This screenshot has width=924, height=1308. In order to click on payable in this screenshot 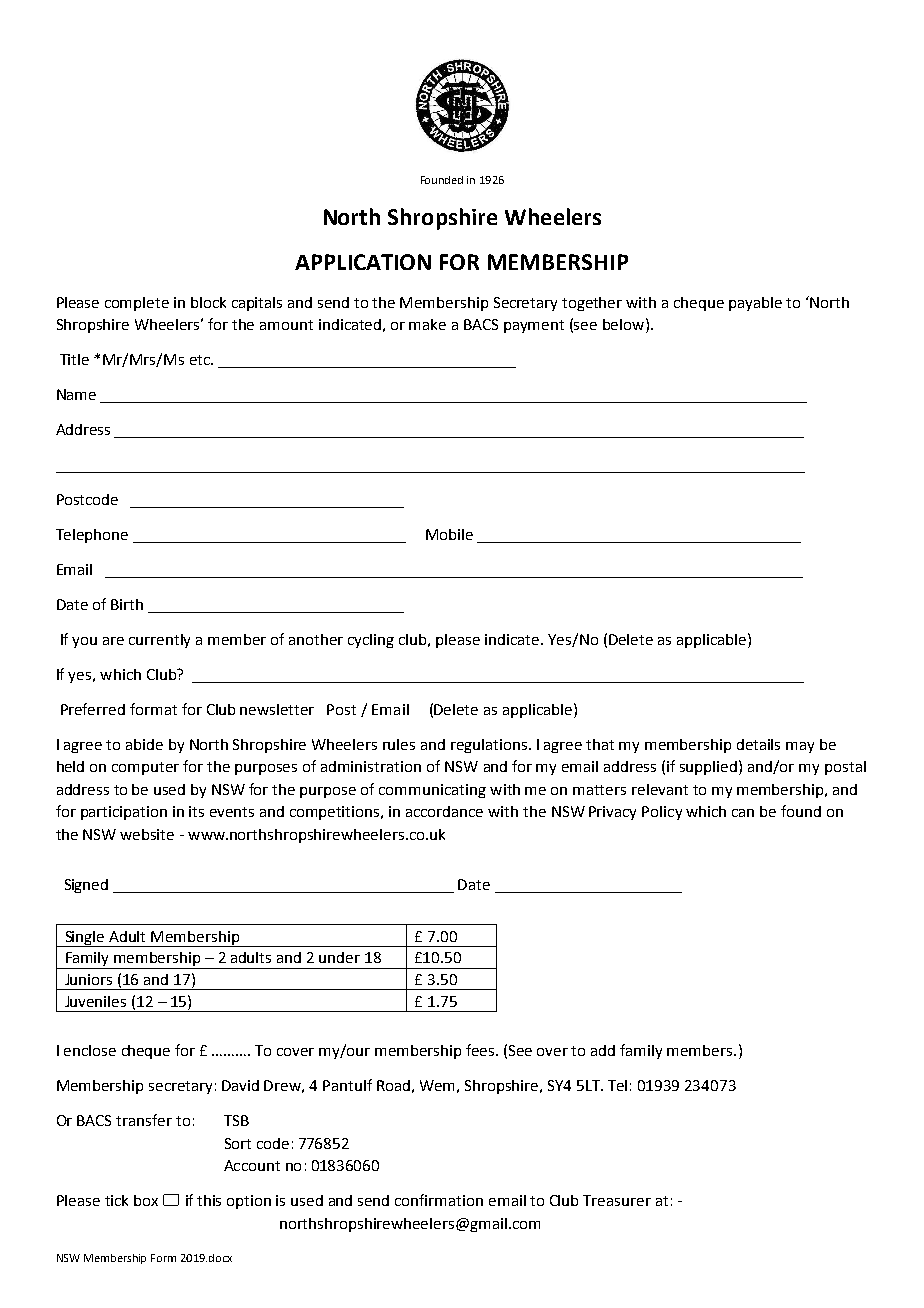, I will do `click(755, 304)`.
